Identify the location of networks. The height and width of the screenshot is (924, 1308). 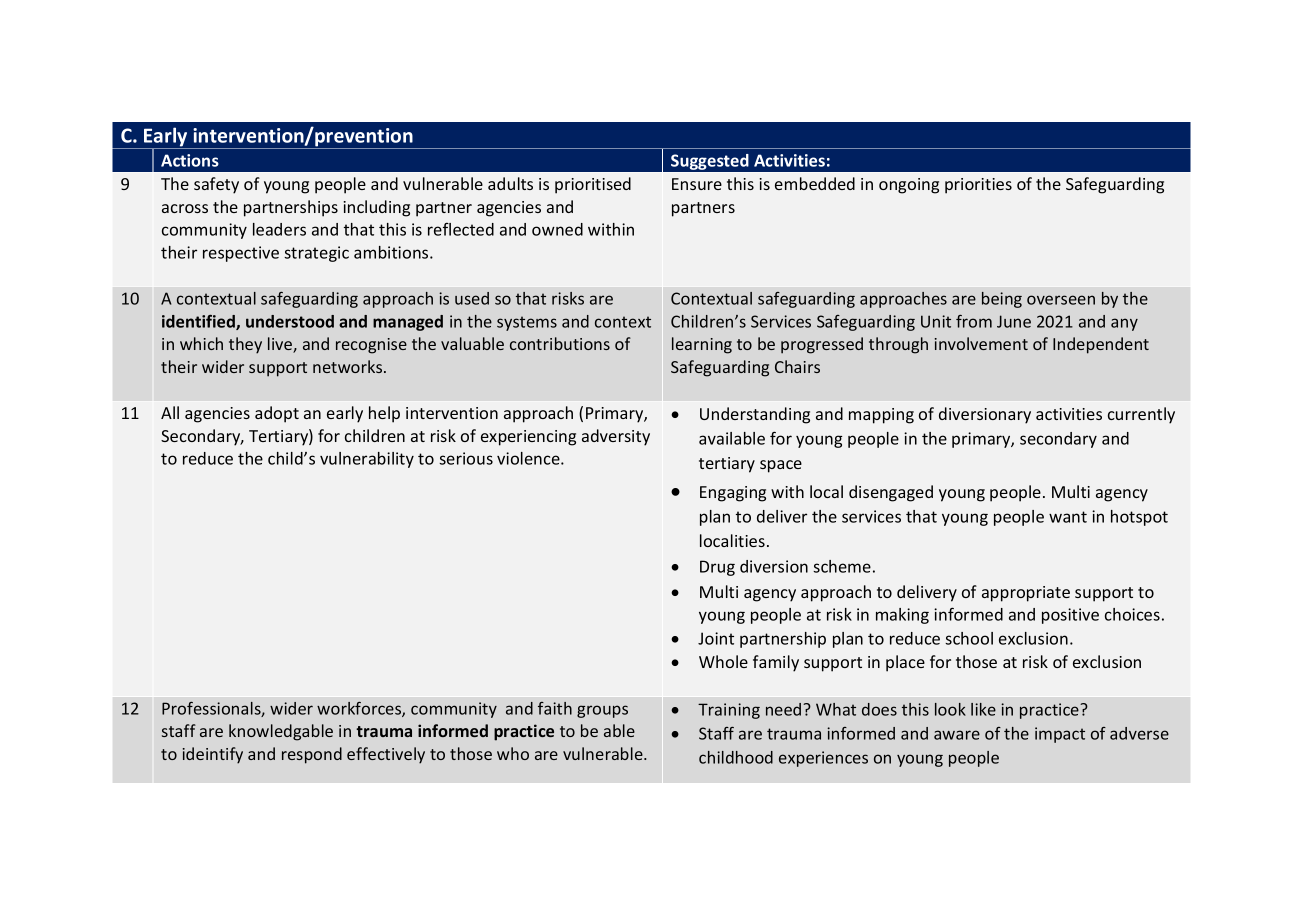
(349, 366).
